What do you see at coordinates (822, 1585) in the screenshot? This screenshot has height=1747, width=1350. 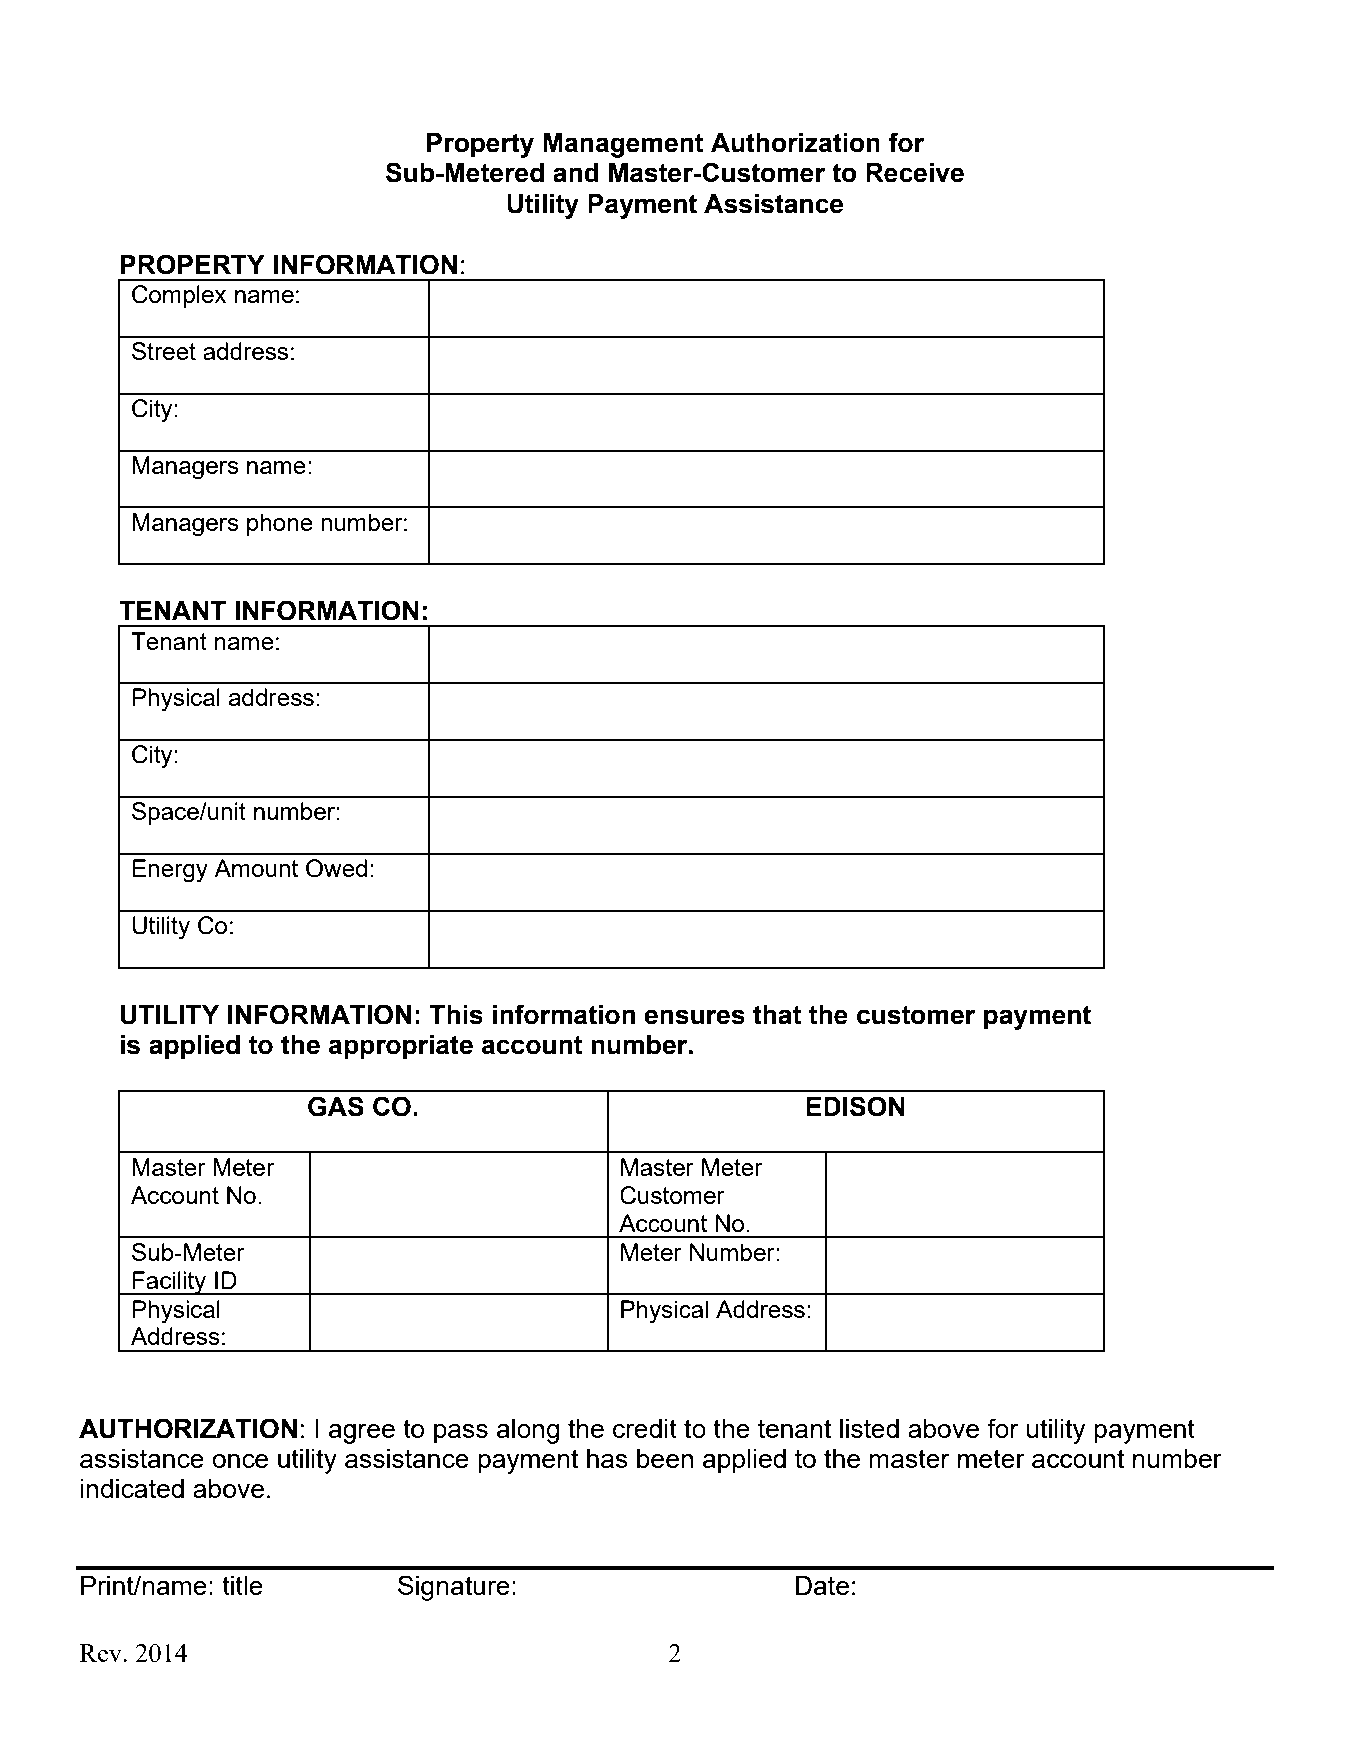 I see `Date` at bounding box center [822, 1585].
